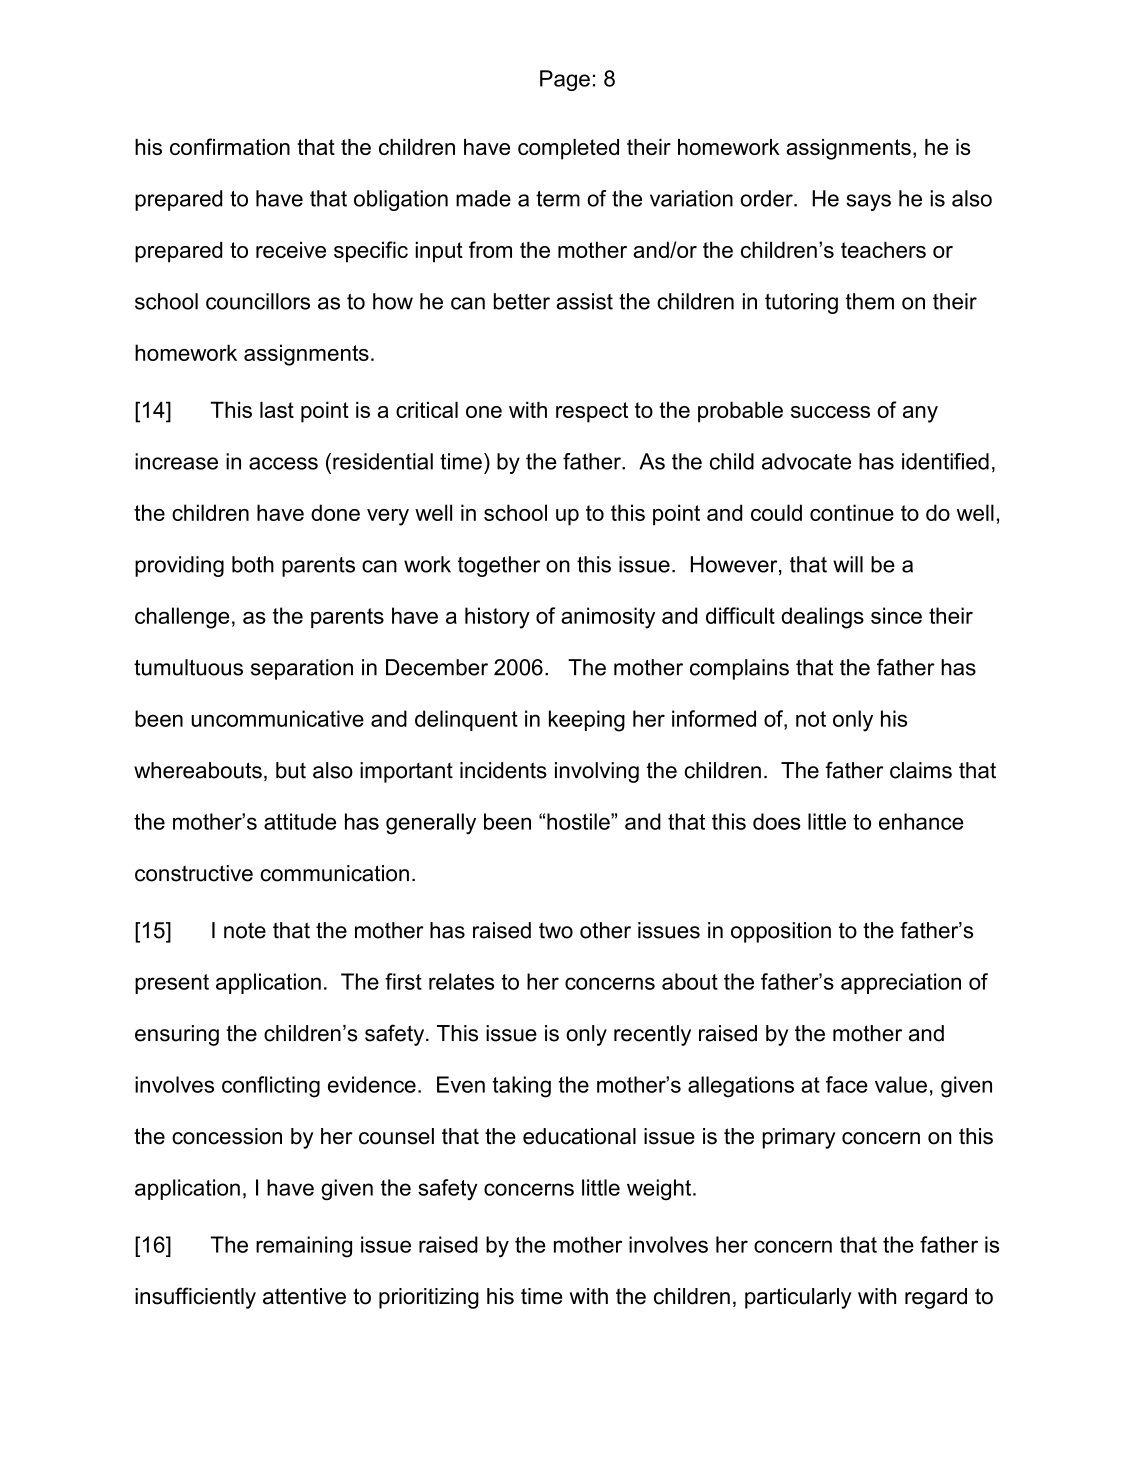  What do you see at coordinates (499, 566) in the screenshot?
I see `together` at bounding box center [499, 566].
